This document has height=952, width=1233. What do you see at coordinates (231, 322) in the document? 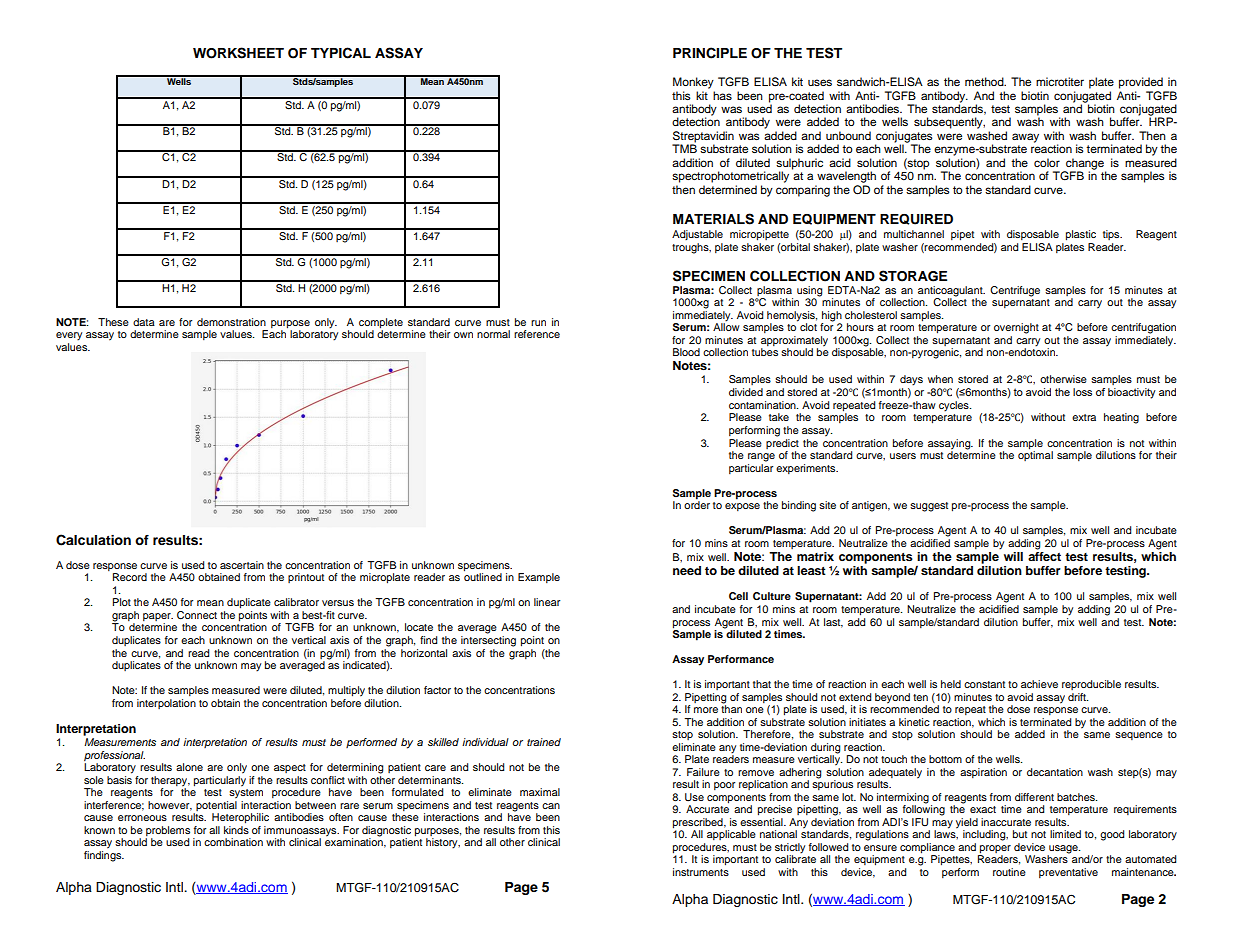
I see `demonstration` at bounding box center [231, 322].
